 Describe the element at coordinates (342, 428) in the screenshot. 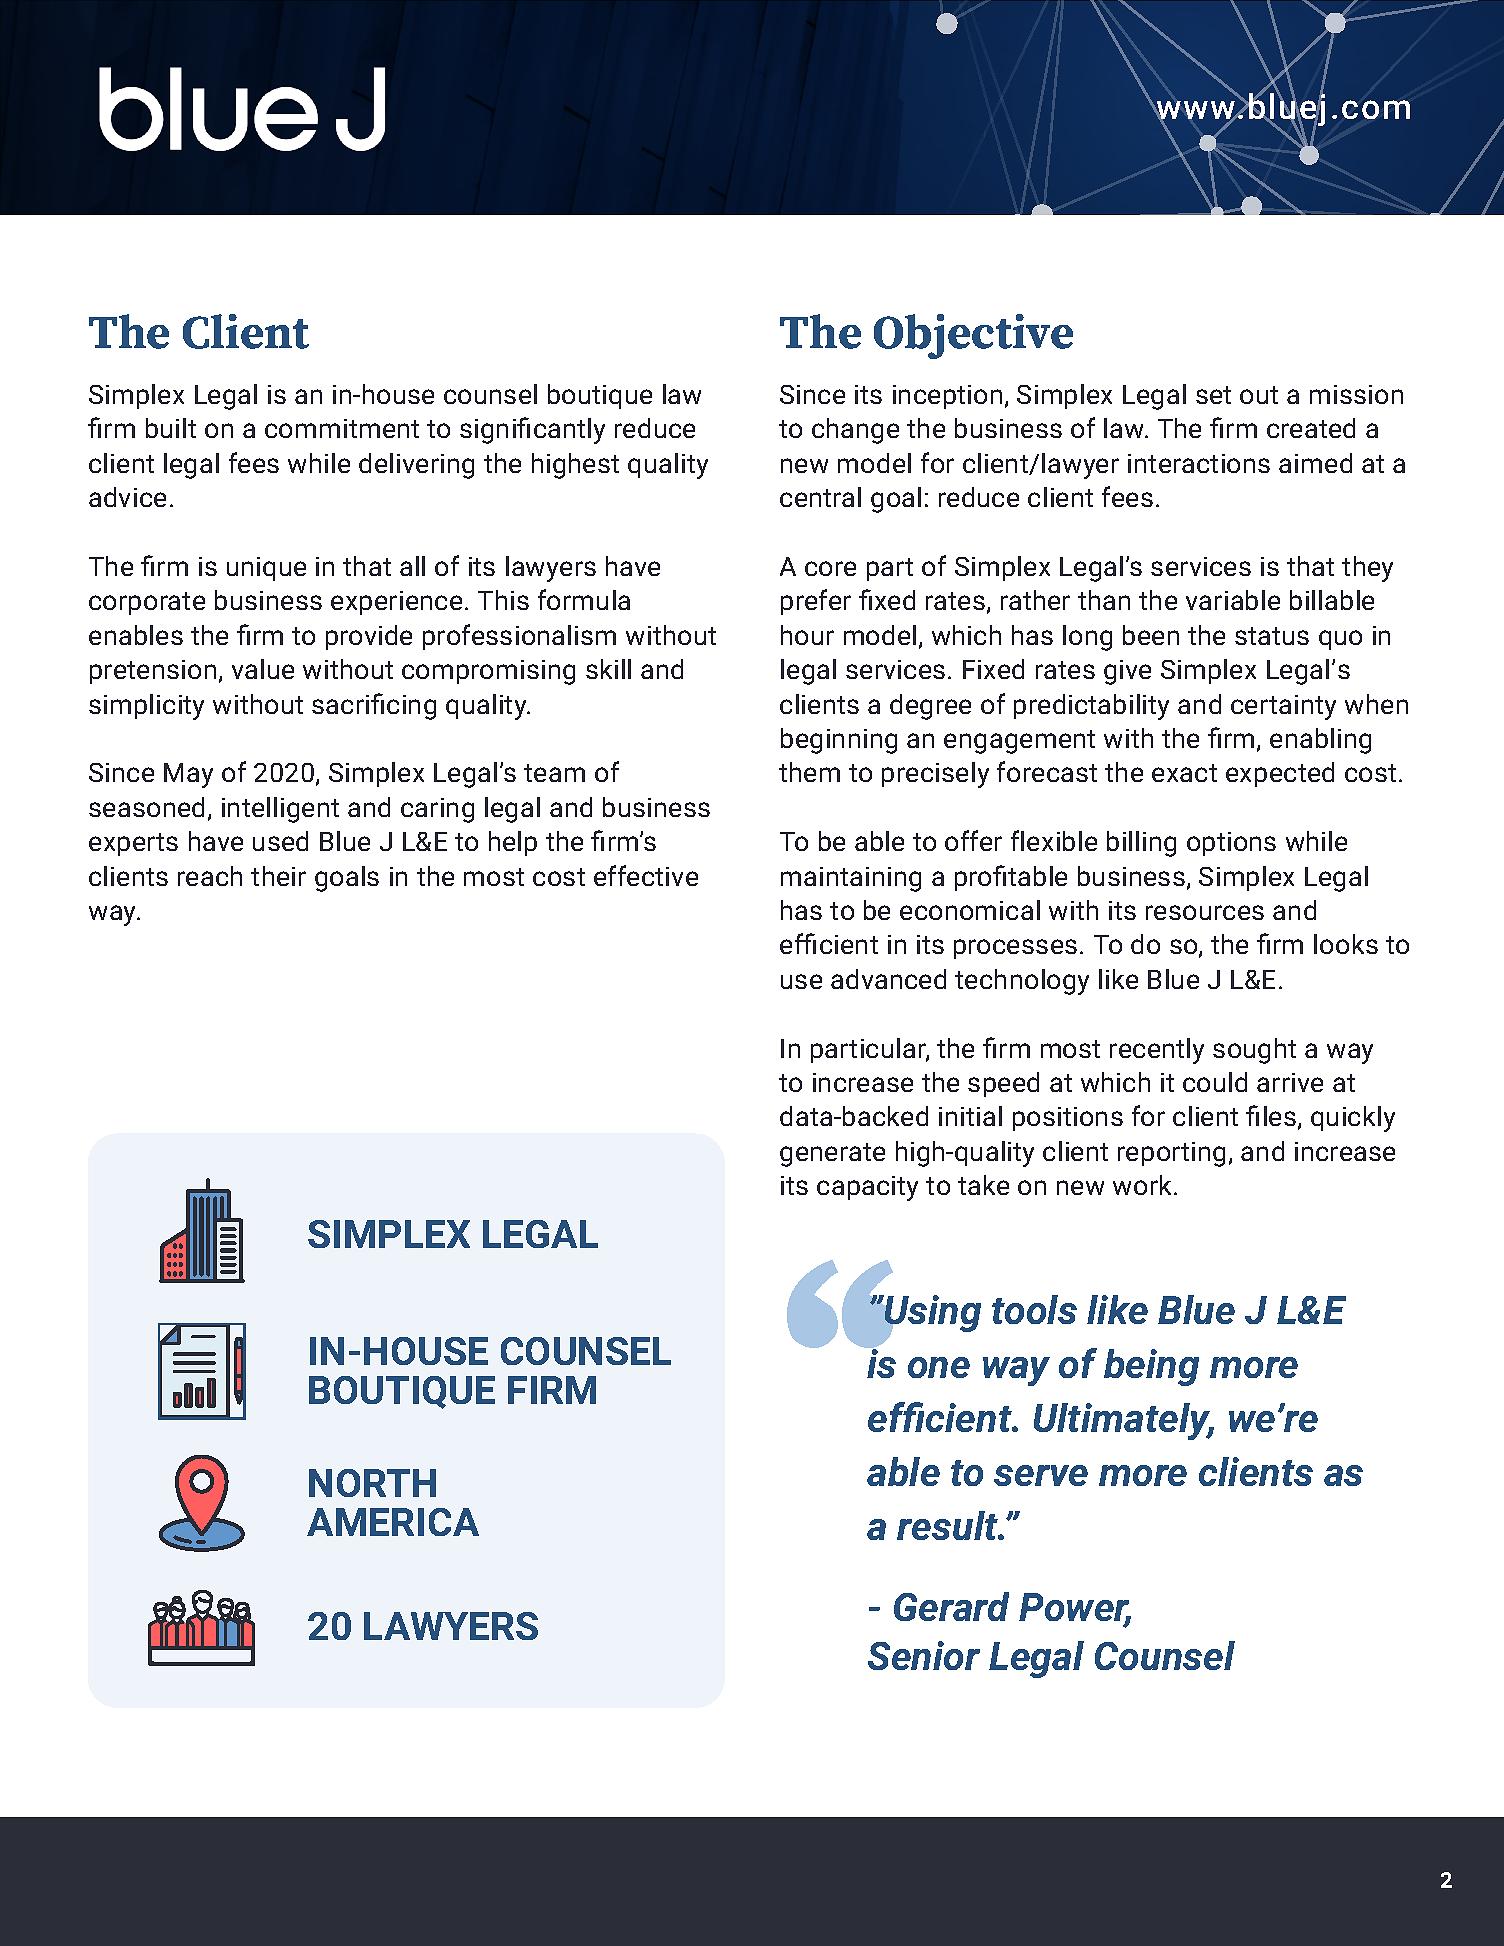

I see `commitment` at that location.
